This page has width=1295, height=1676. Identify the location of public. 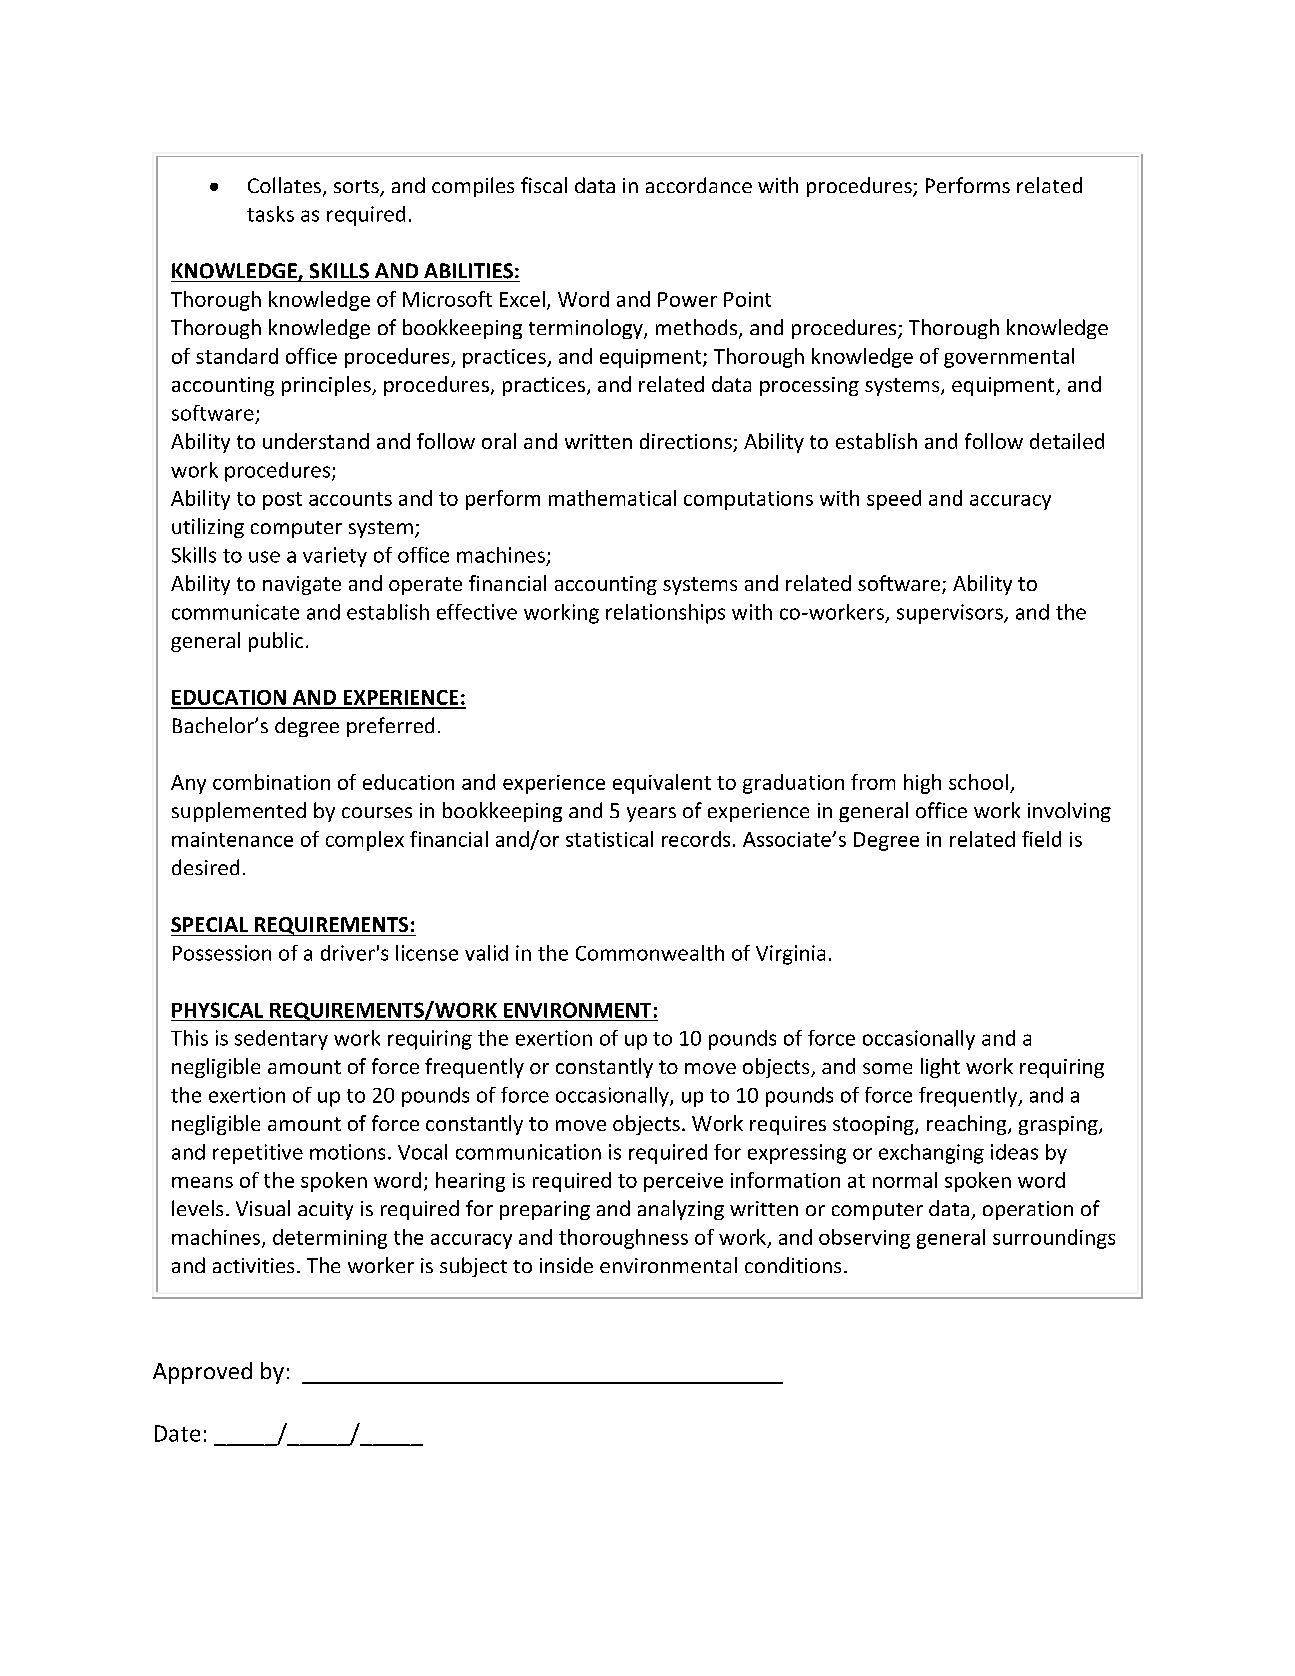
(276, 642).
